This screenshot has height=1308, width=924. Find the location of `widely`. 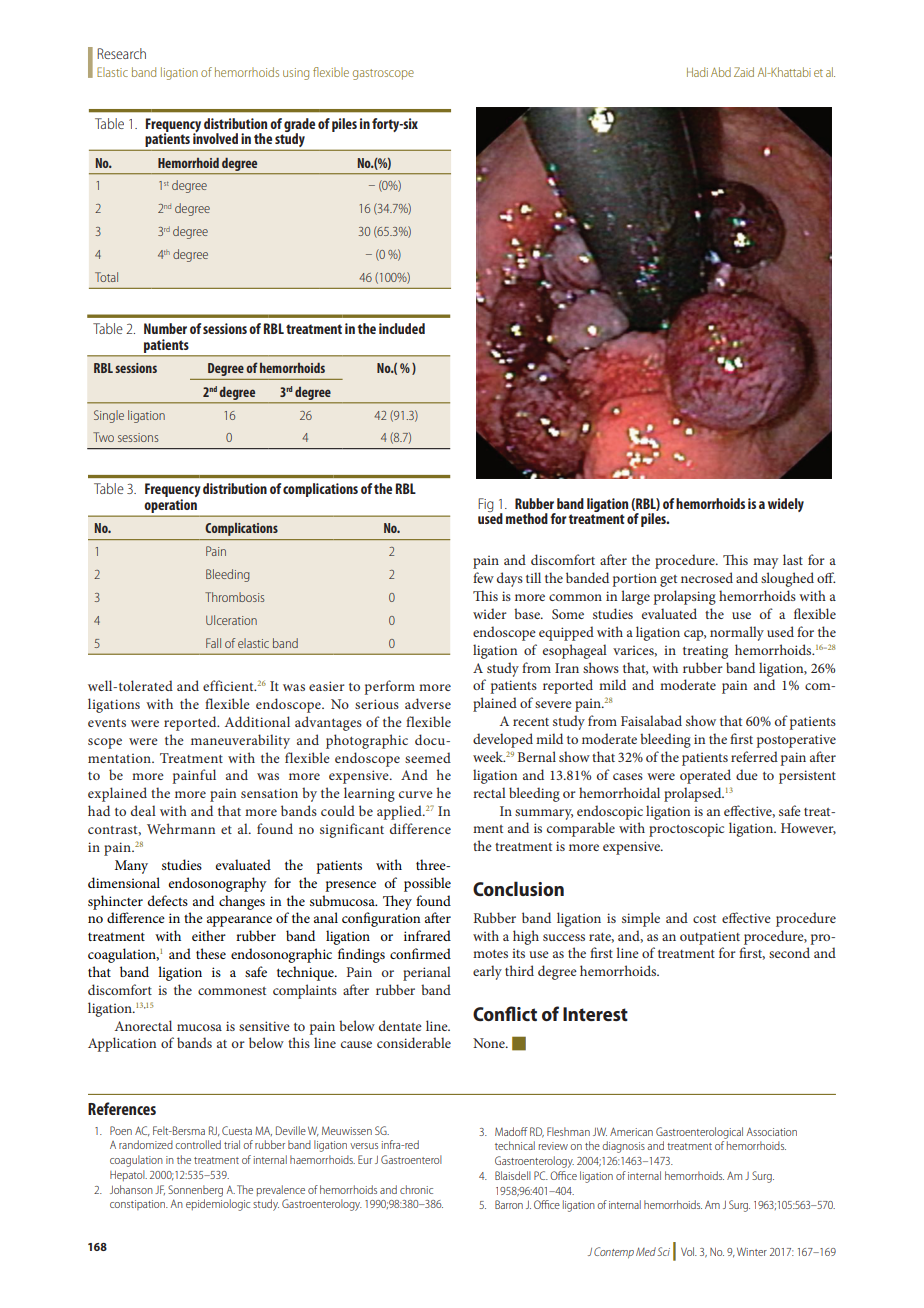

widely is located at coordinates (786, 505).
